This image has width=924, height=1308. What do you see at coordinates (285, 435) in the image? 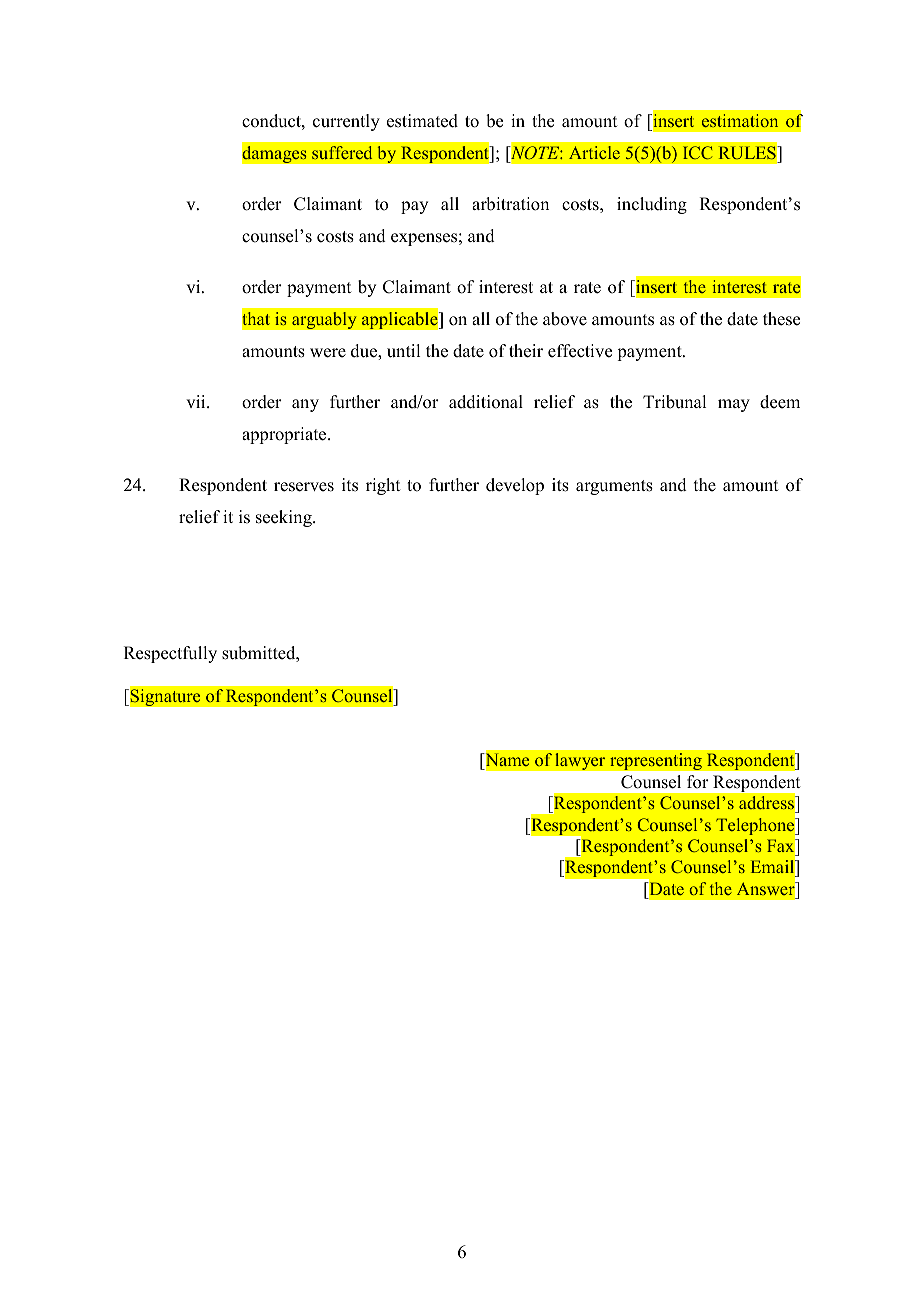
I see `appropriate` at bounding box center [285, 435].
